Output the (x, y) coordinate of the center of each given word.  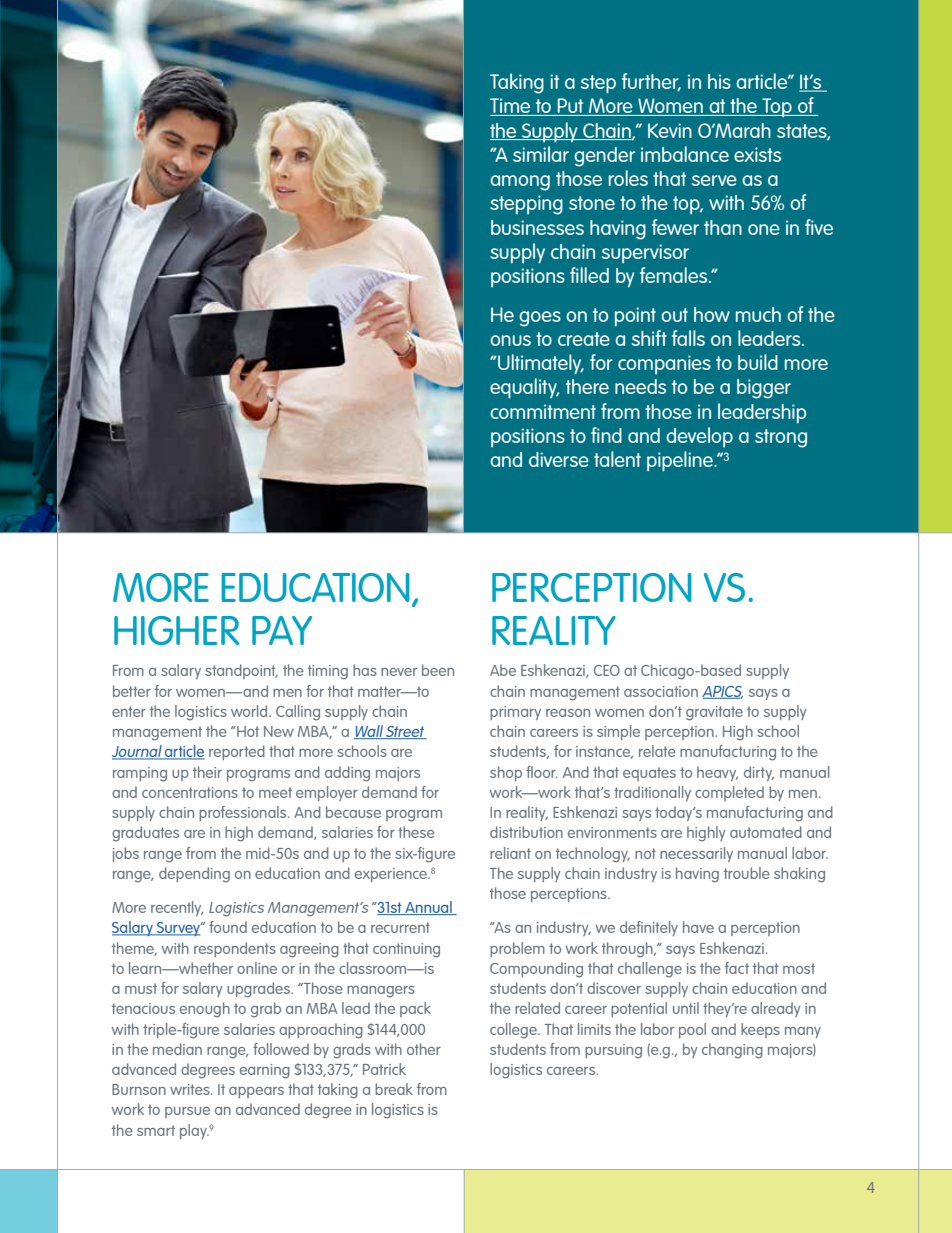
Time (511, 107)
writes (191, 1089)
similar (541, 154)
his (719, 81)
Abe (503, 670)
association (661, 691)
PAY (282, 630)
